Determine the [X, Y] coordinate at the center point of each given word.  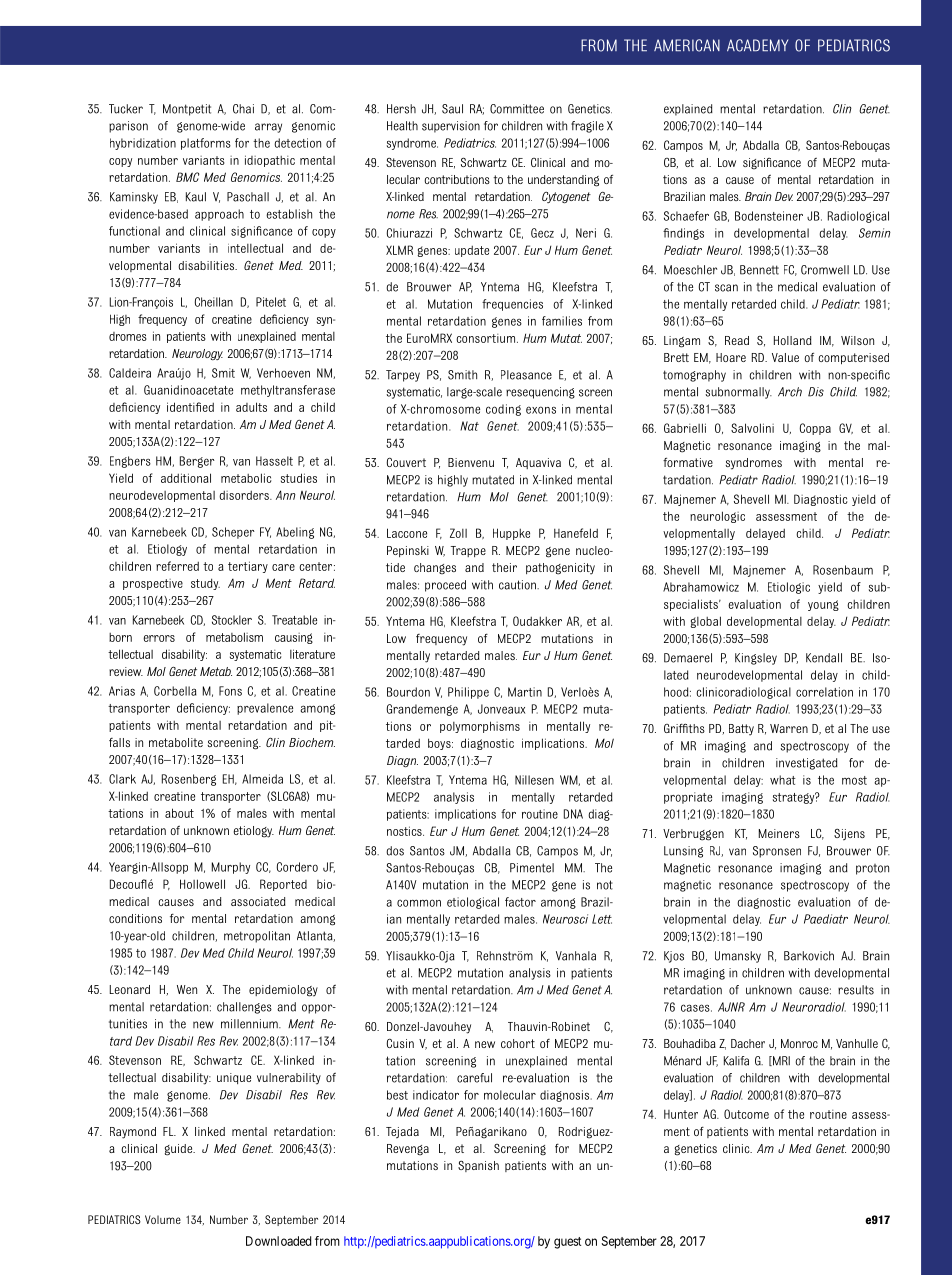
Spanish [478, 1166]
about [179, 813]
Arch [790, 392]
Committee [517, 109]
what [783, 780]
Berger [197, 462]
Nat [469, 426]
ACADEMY [757, 45]
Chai [243, 109]
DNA [573, 814]
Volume [163, 1219]
